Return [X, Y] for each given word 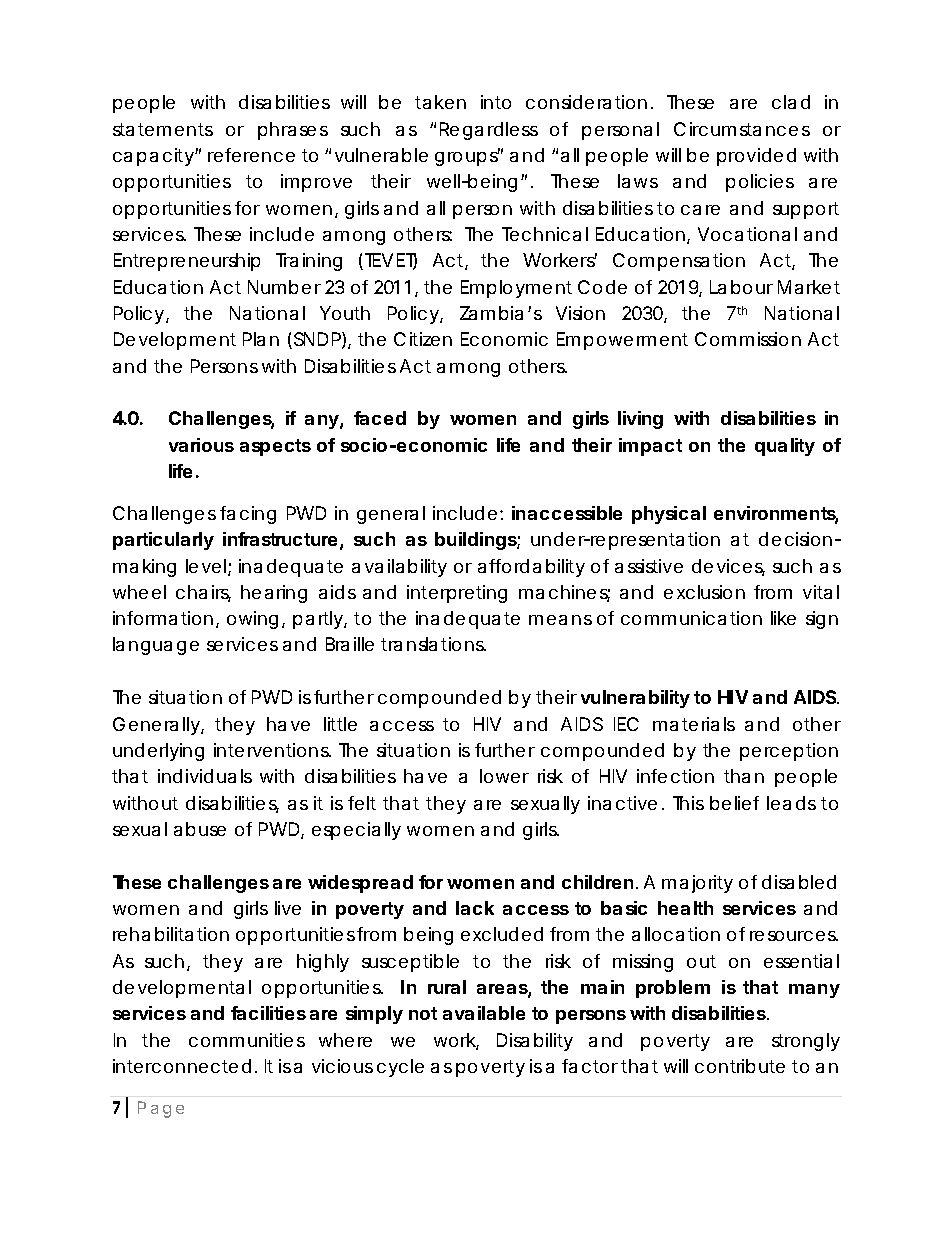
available [484, 1013]
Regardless [489, 131]
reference [251, 155]
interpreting [457, 594]
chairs [203, 593]
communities [247, 1040]
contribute [740, 1066]
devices [728, 567]
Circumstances [742, 129]
